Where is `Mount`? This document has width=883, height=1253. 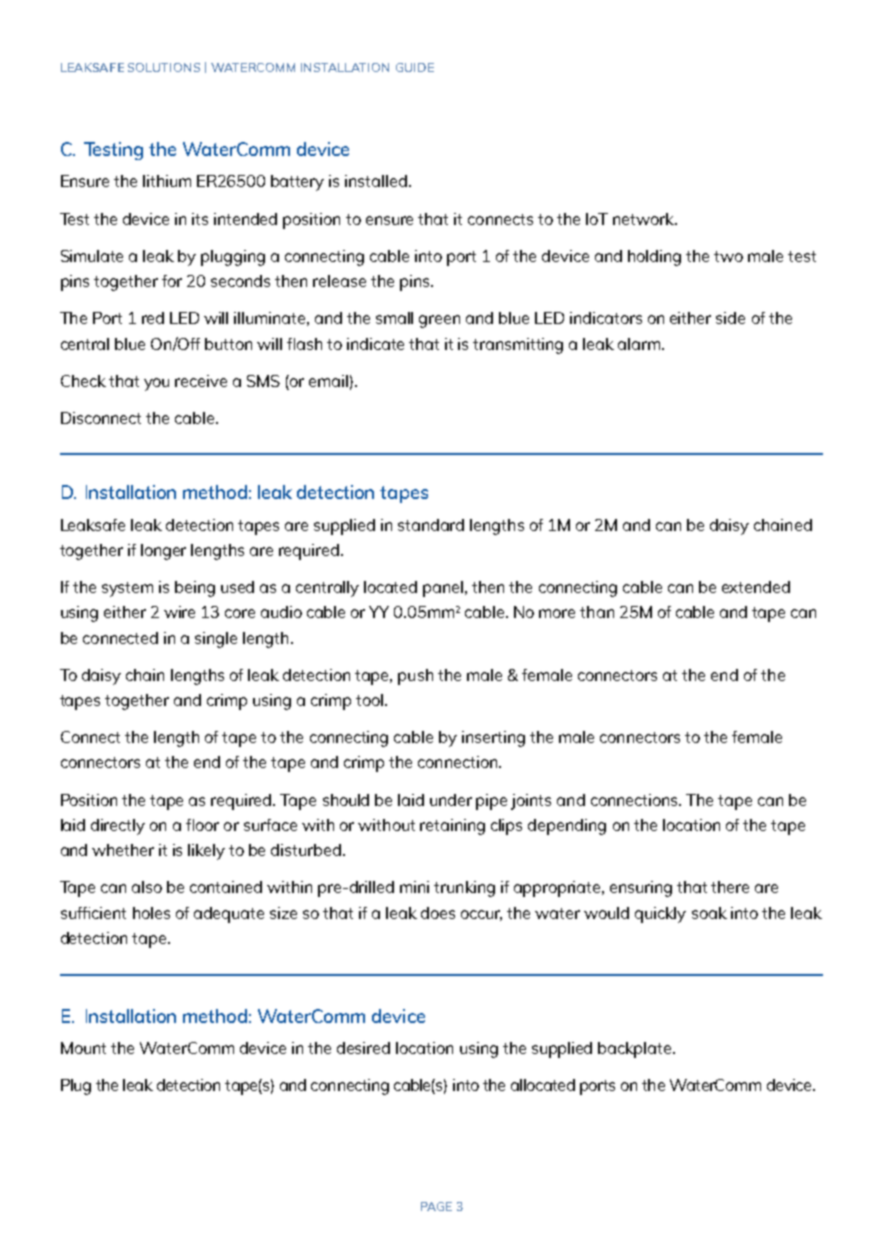 Mount is located at coordinates (83, 1048).
